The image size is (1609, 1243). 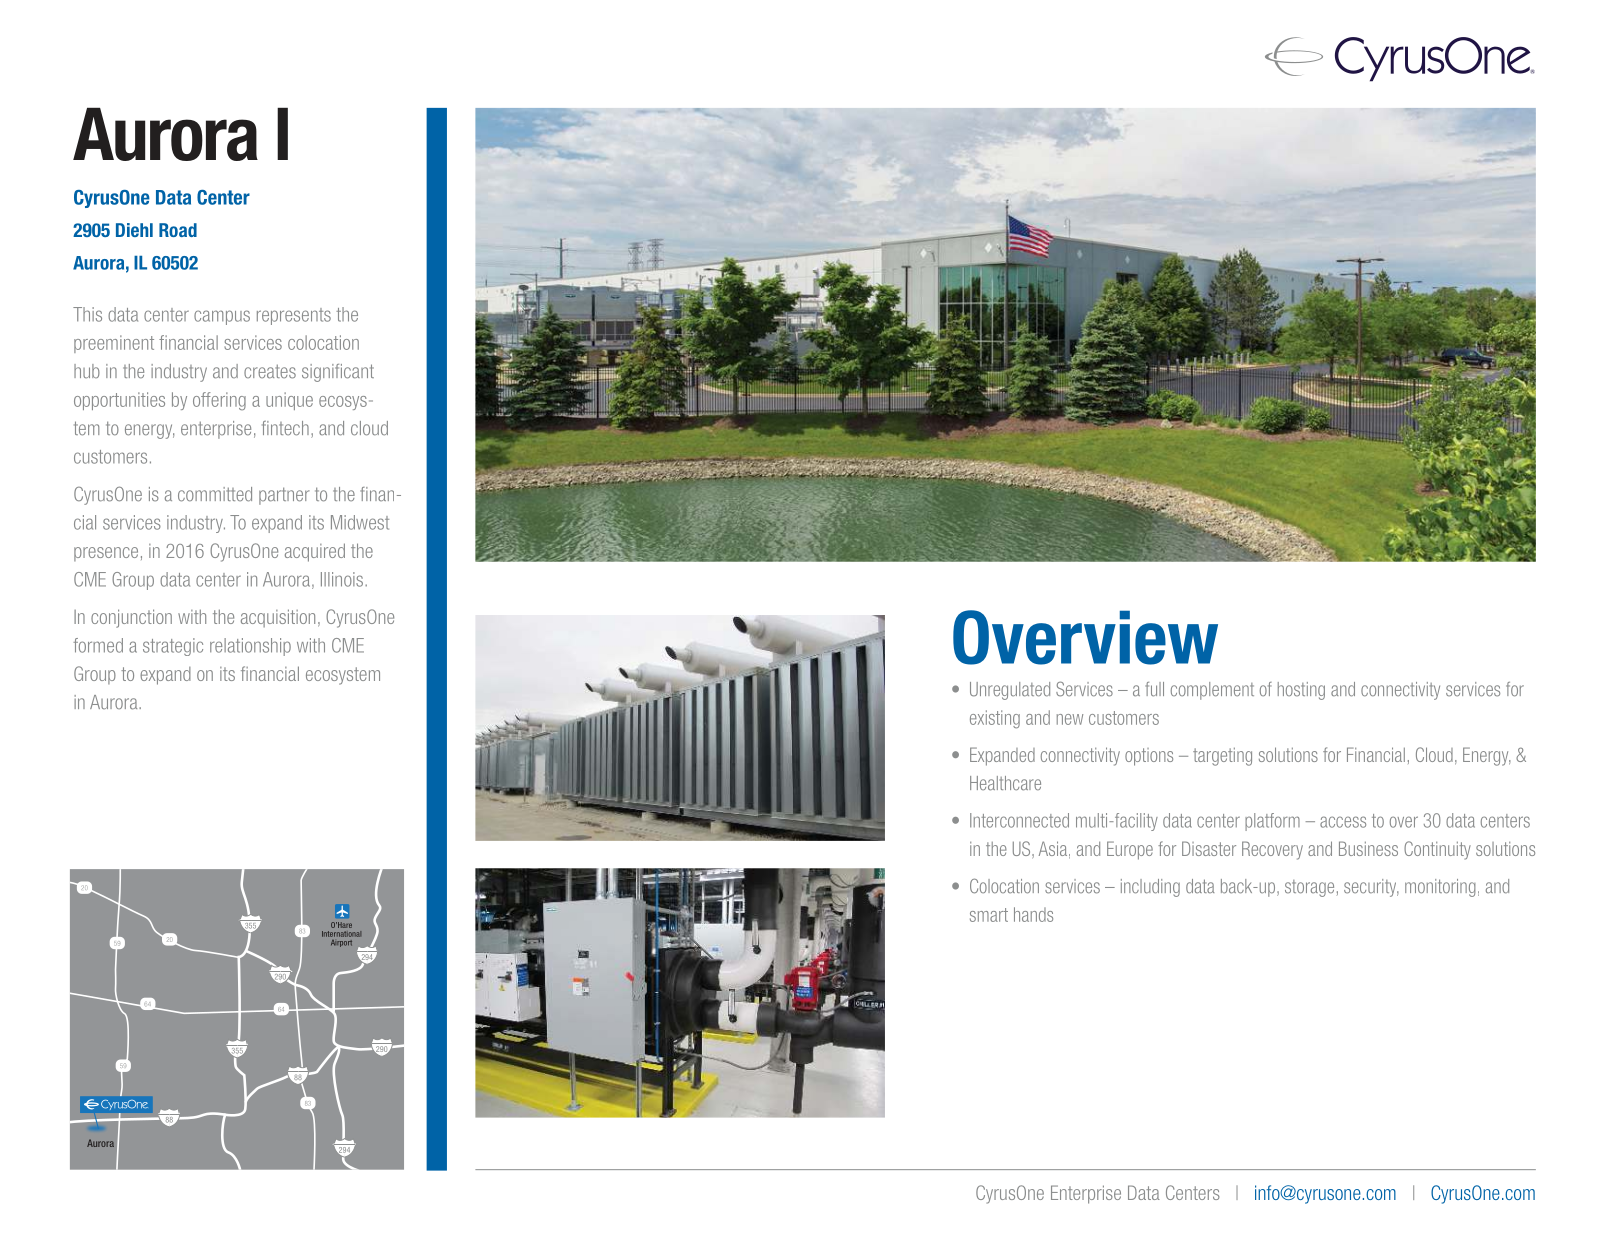 What do you see at coordinates (1010, 691) in the page?
I see `Unregulated` at bounding box center [1010, 691].
